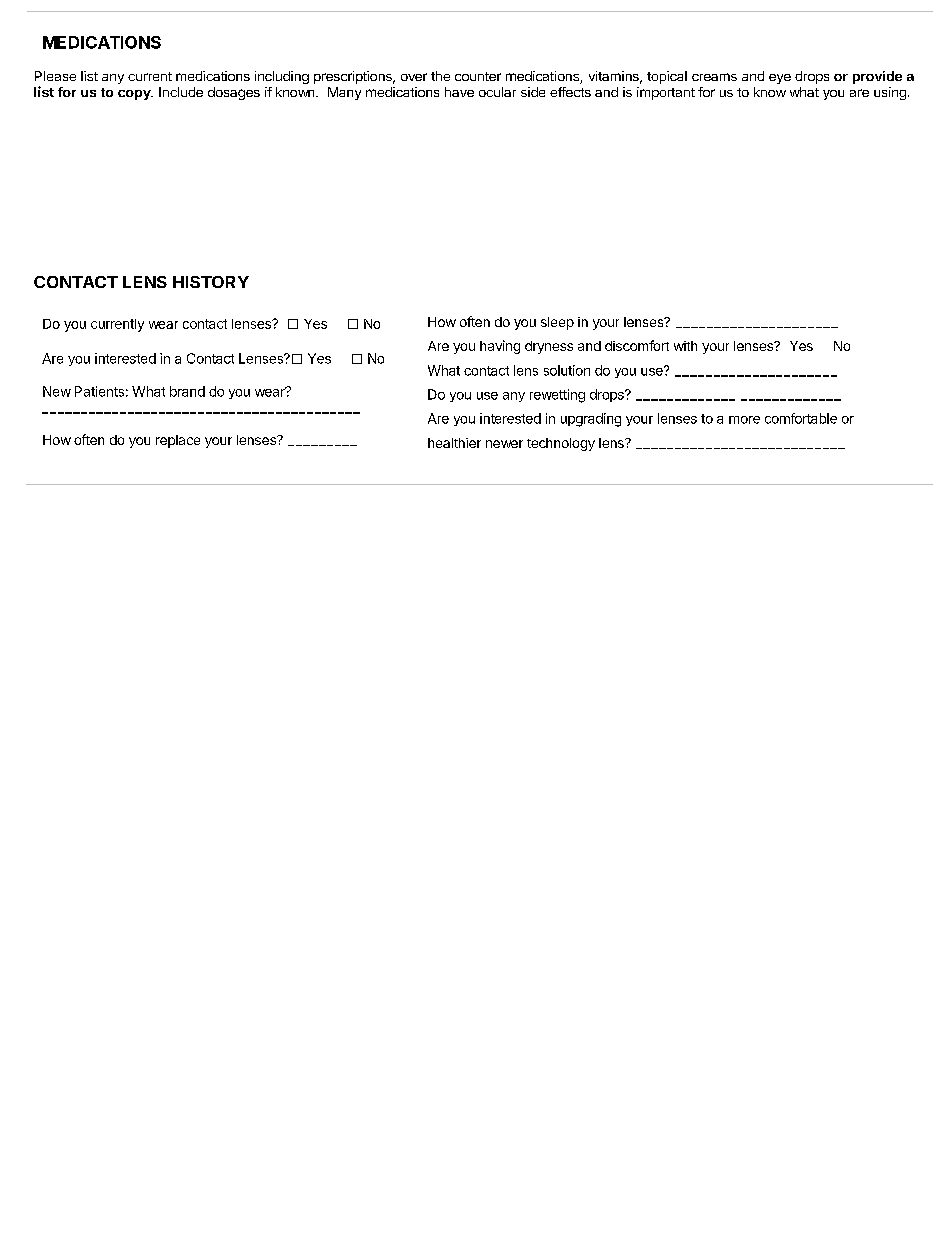  I want to click on eye, so click(780, 79).
